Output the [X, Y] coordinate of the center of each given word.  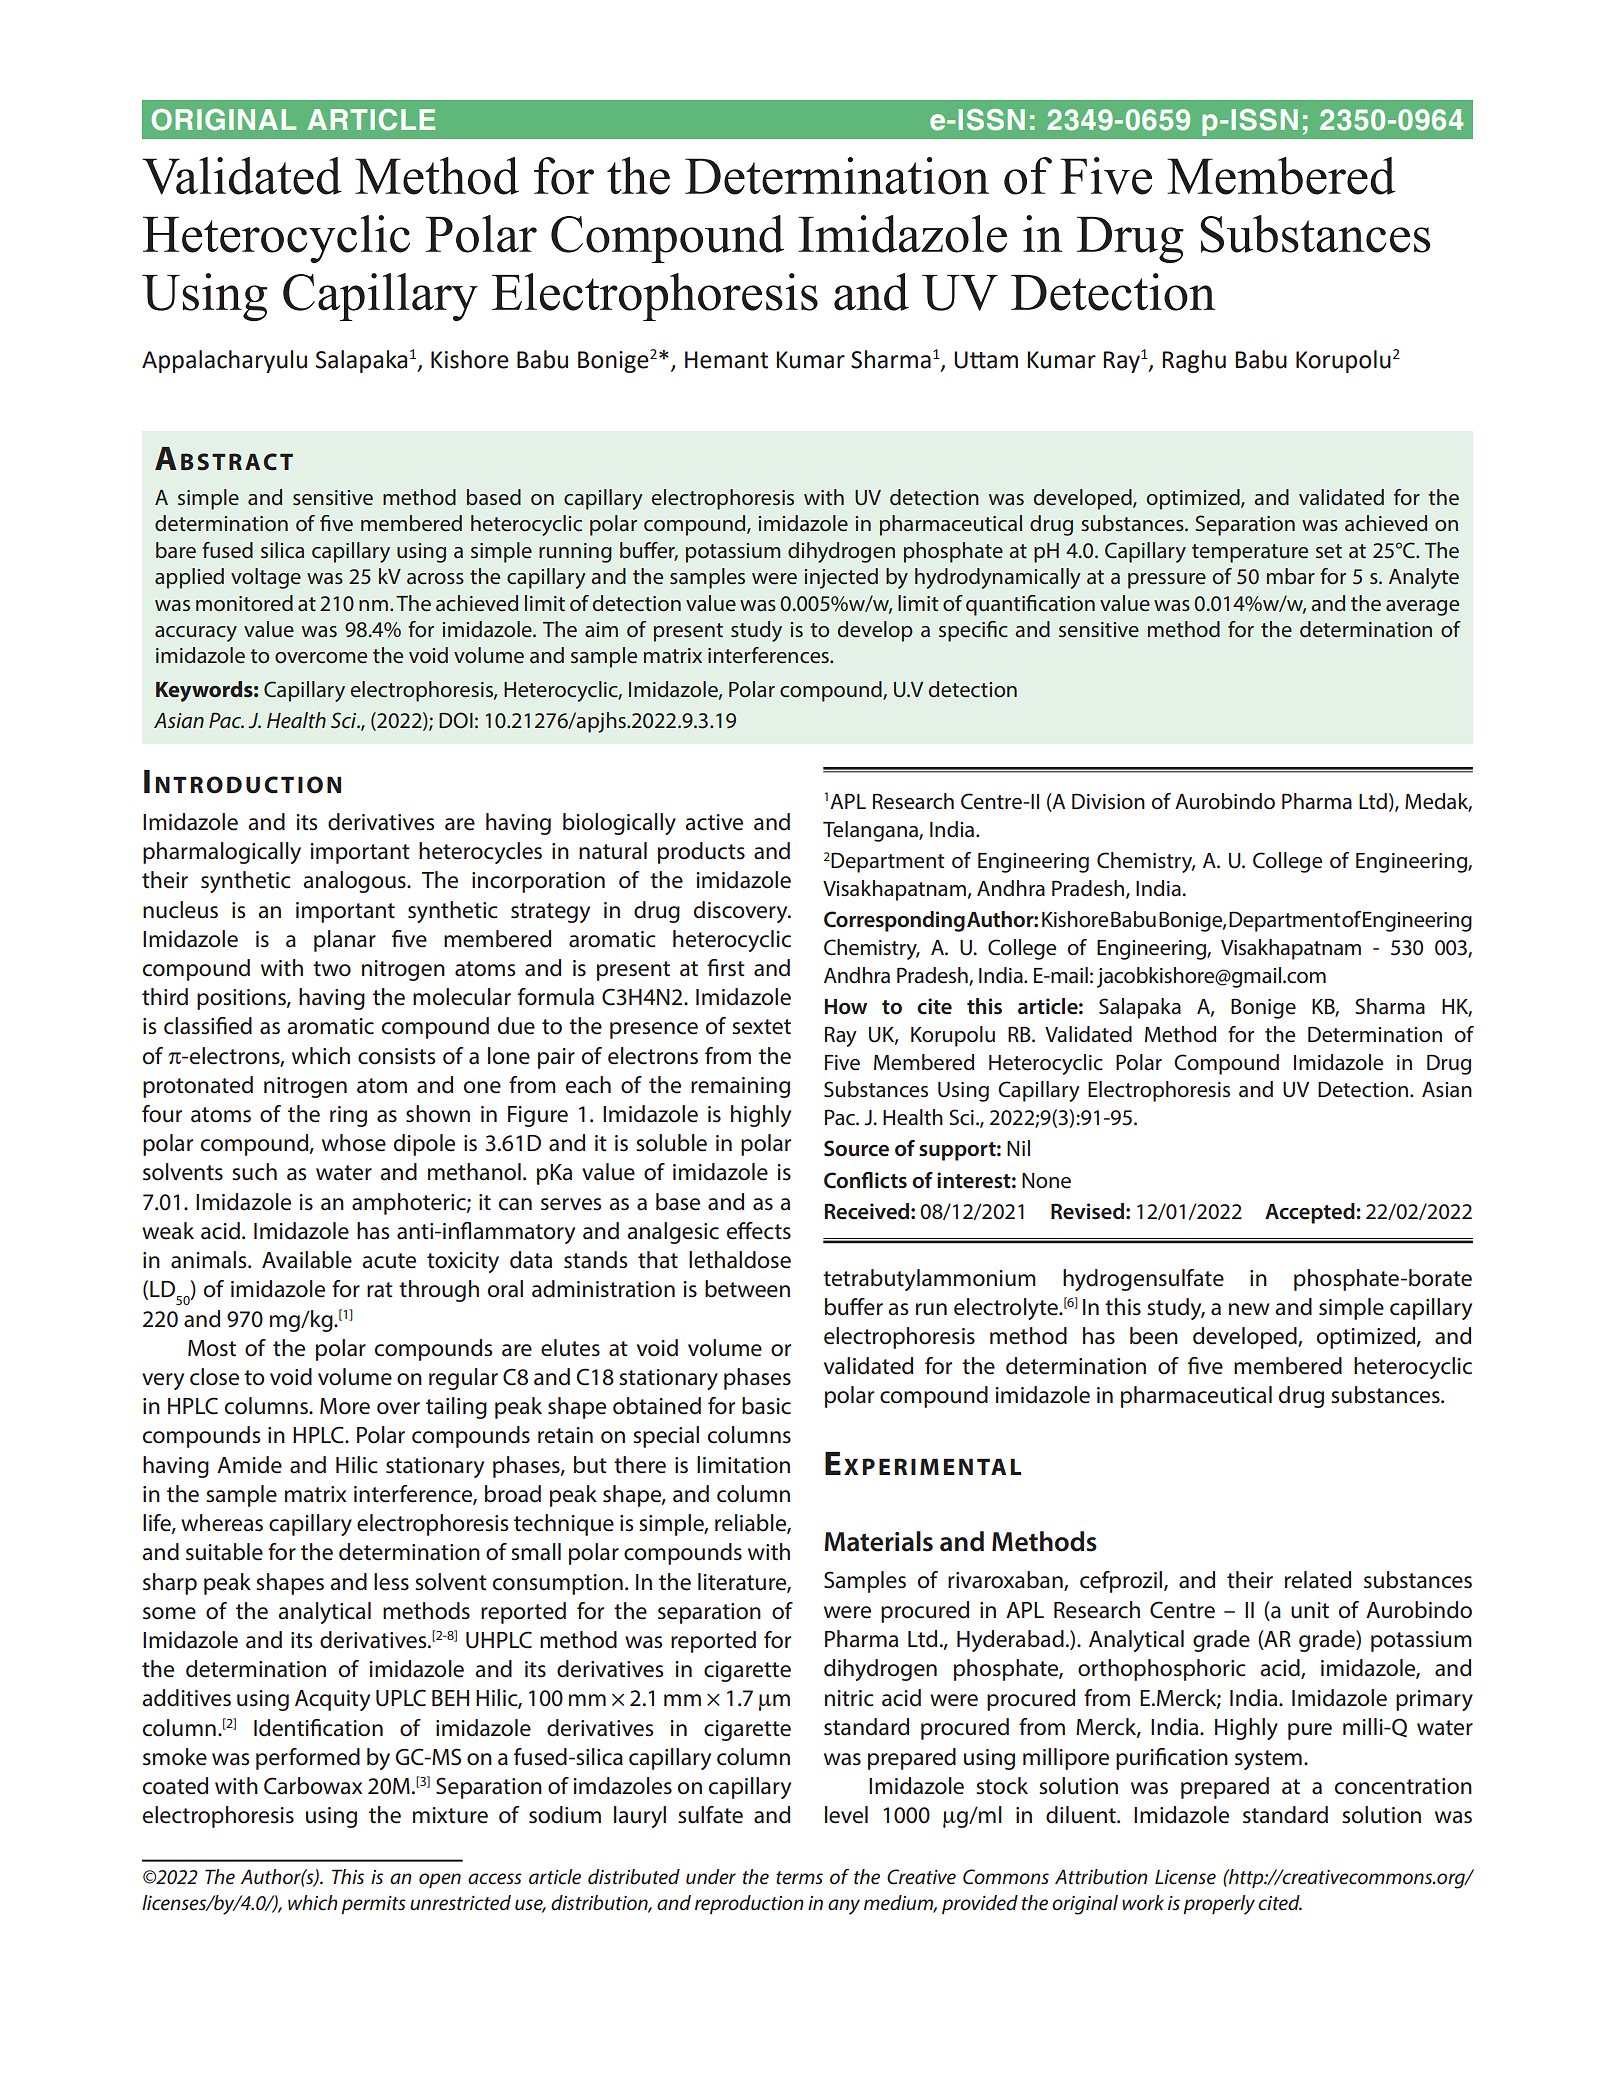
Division [1108, 801]
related [1318, 1580]
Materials [878, 1541]
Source [856, 1148]
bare [176, 550]
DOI [456, 720]
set [1329, 551]
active [714, 822]
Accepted [1311, 1213]
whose [354, 1143]
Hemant [726, 360]
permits [373, 1905]
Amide [249, 1465]
